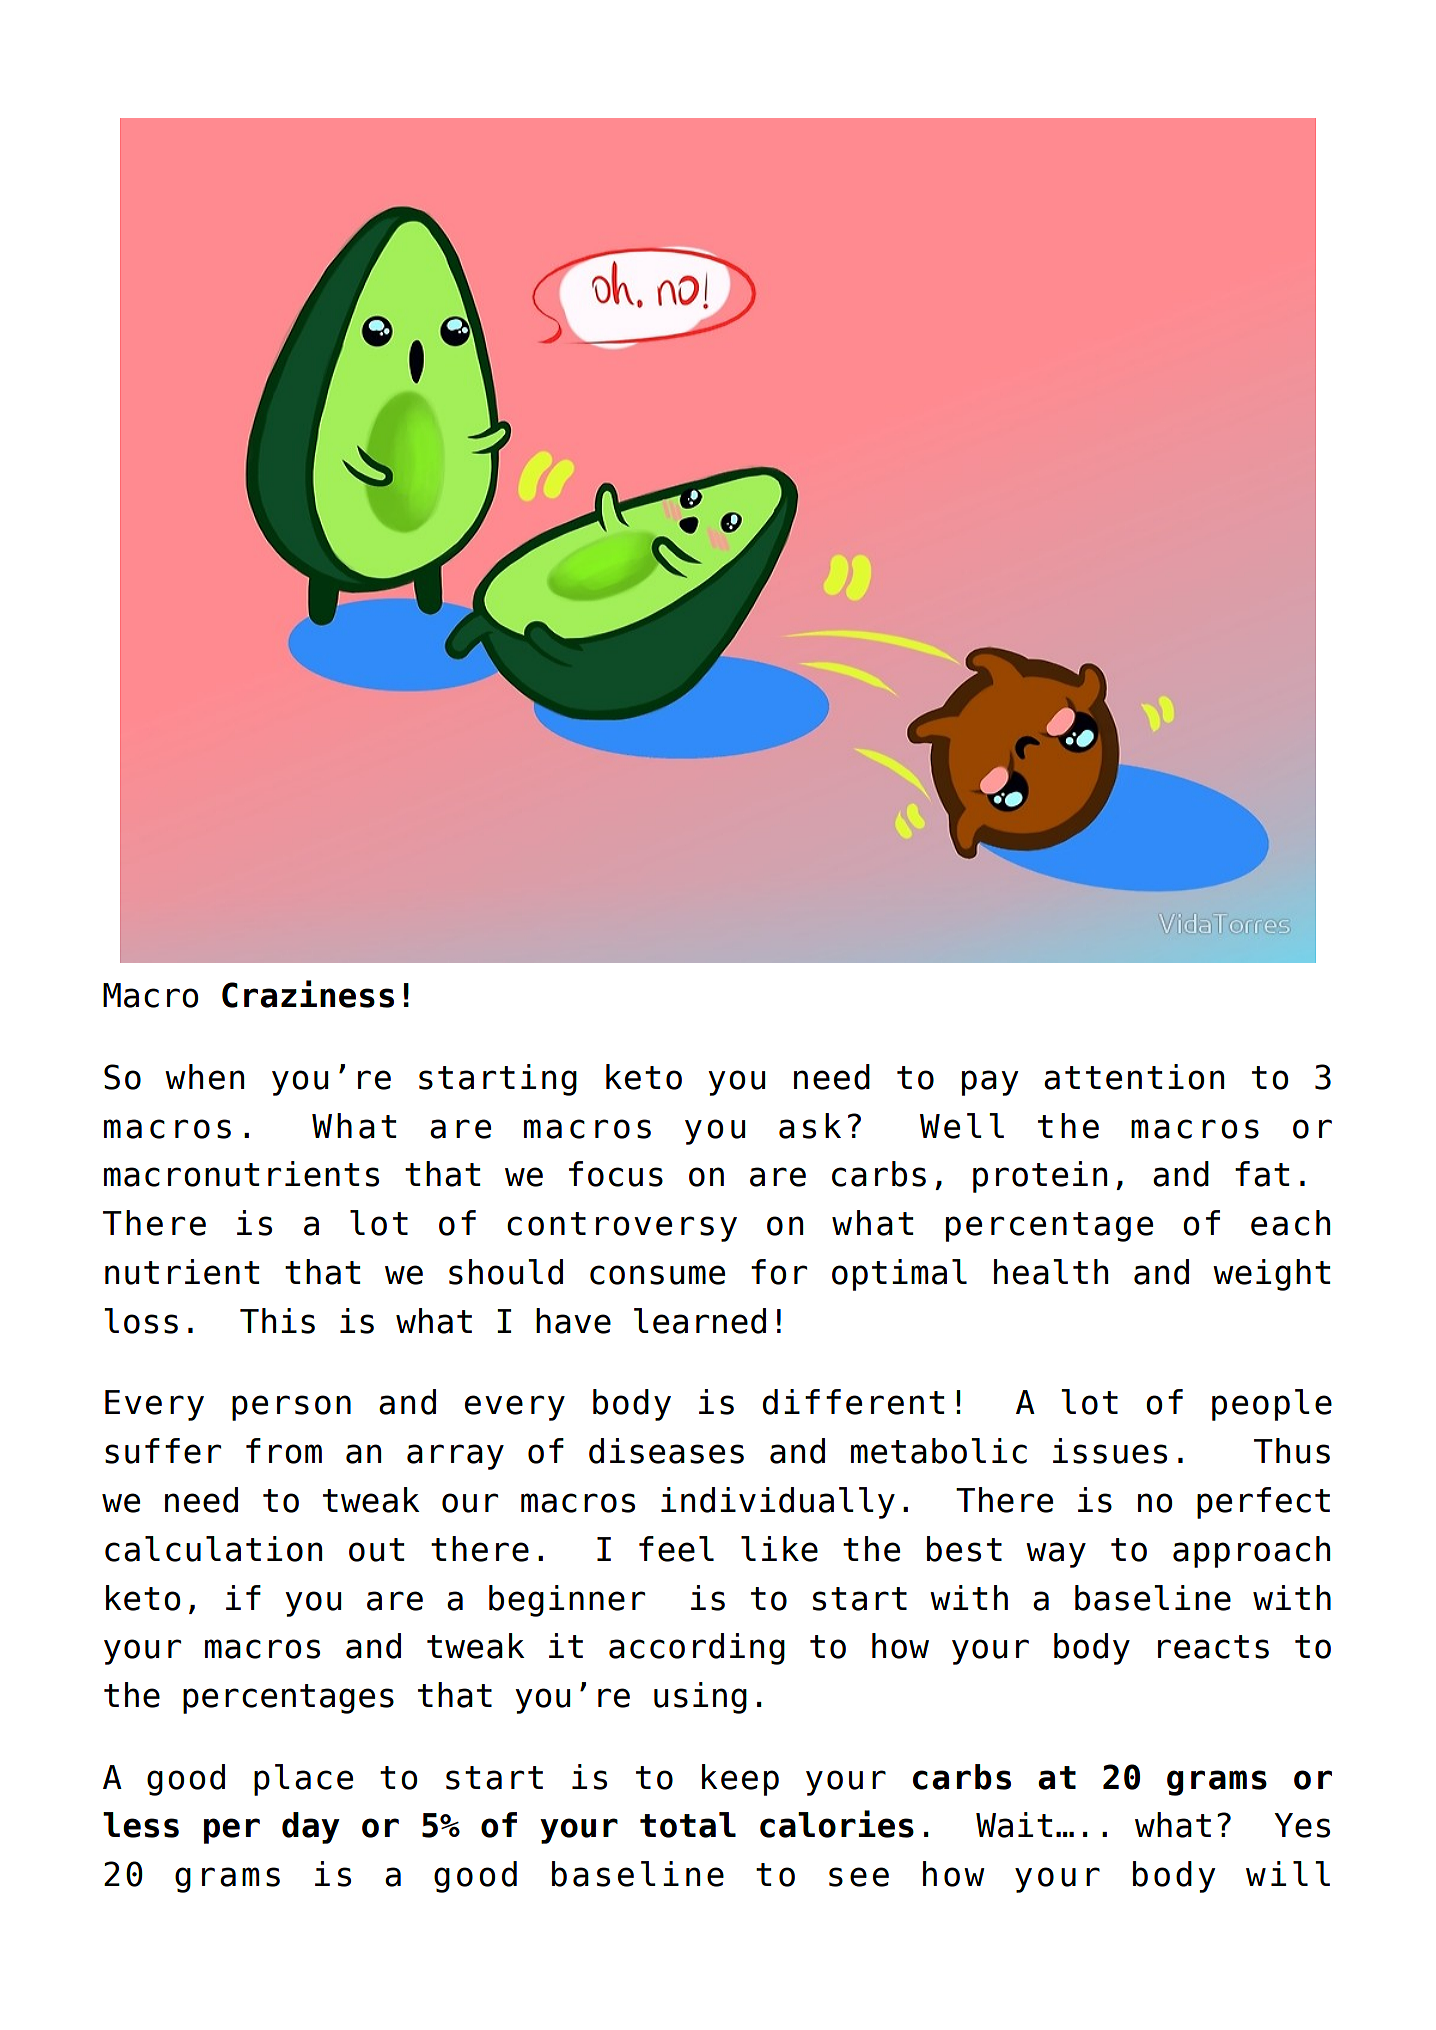 This document has width=1436, height=2030. I want to click on according, so click(697, 1649).
